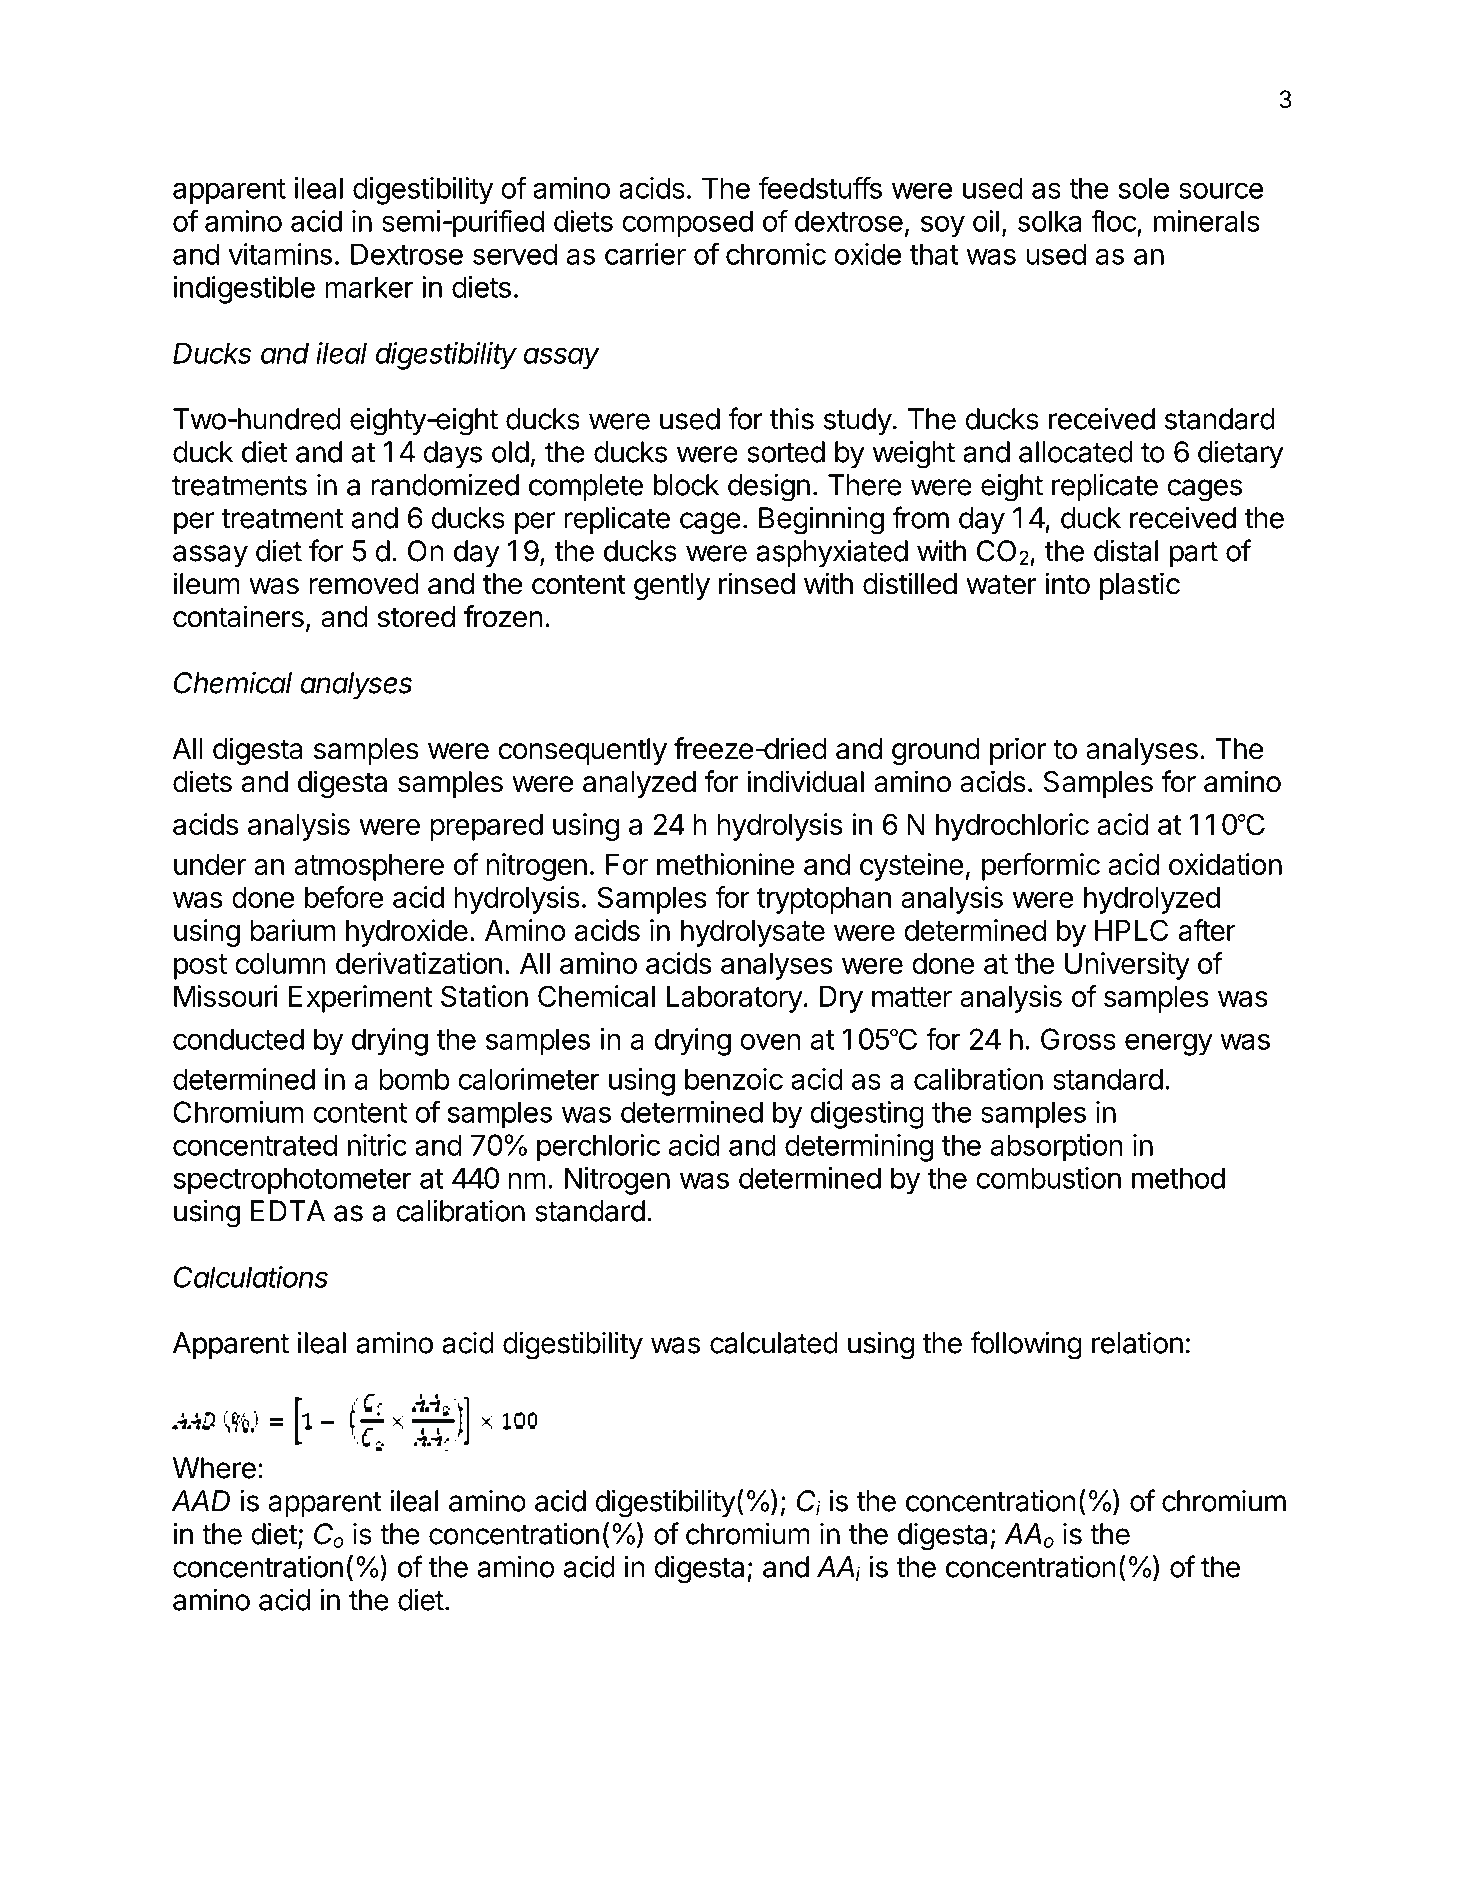 This page has width=1462, height=1892. Describe the element at coordinates (1057, 1148) in the page. I see `absorption` at that location.
